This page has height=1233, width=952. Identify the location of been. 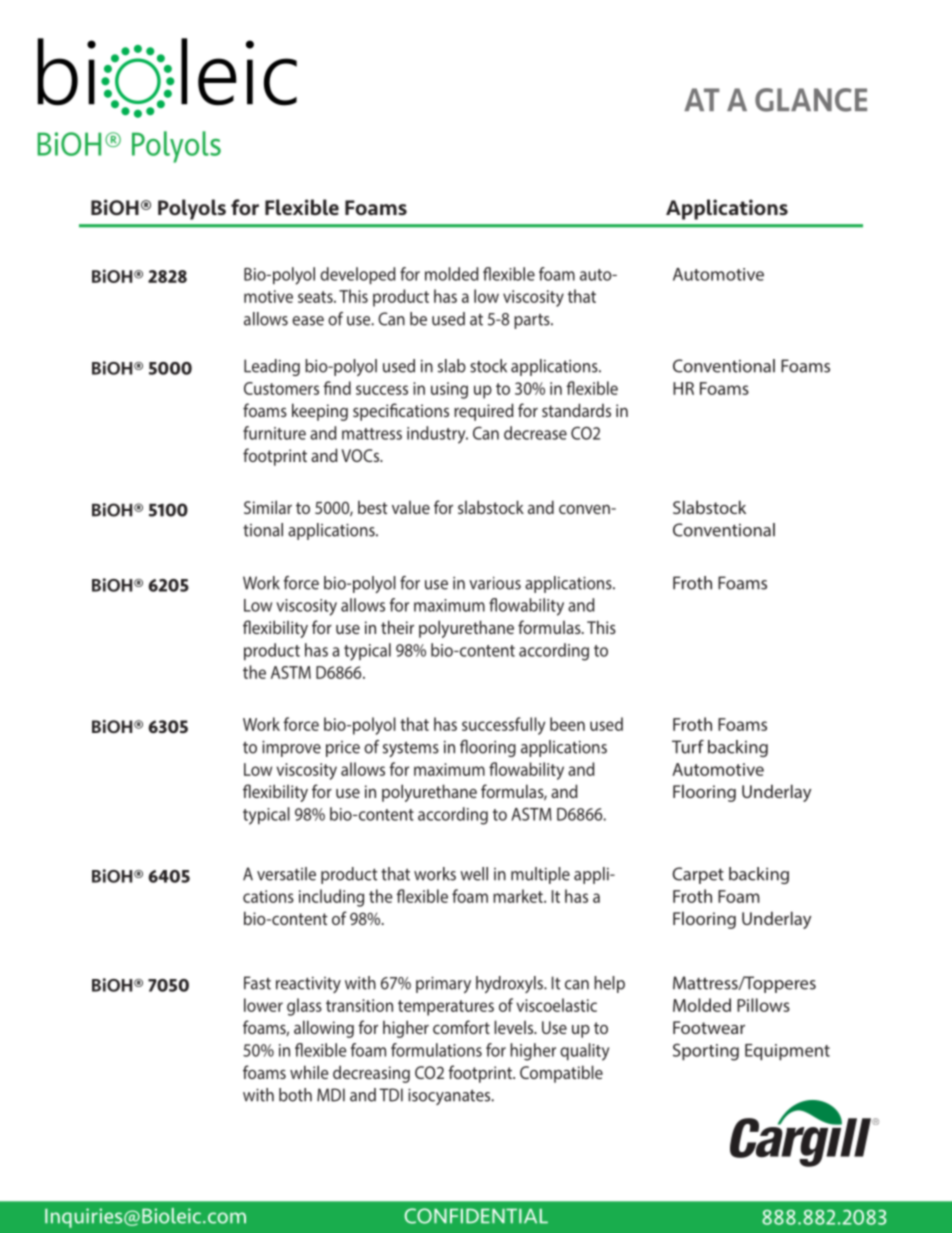
(567, 724).
